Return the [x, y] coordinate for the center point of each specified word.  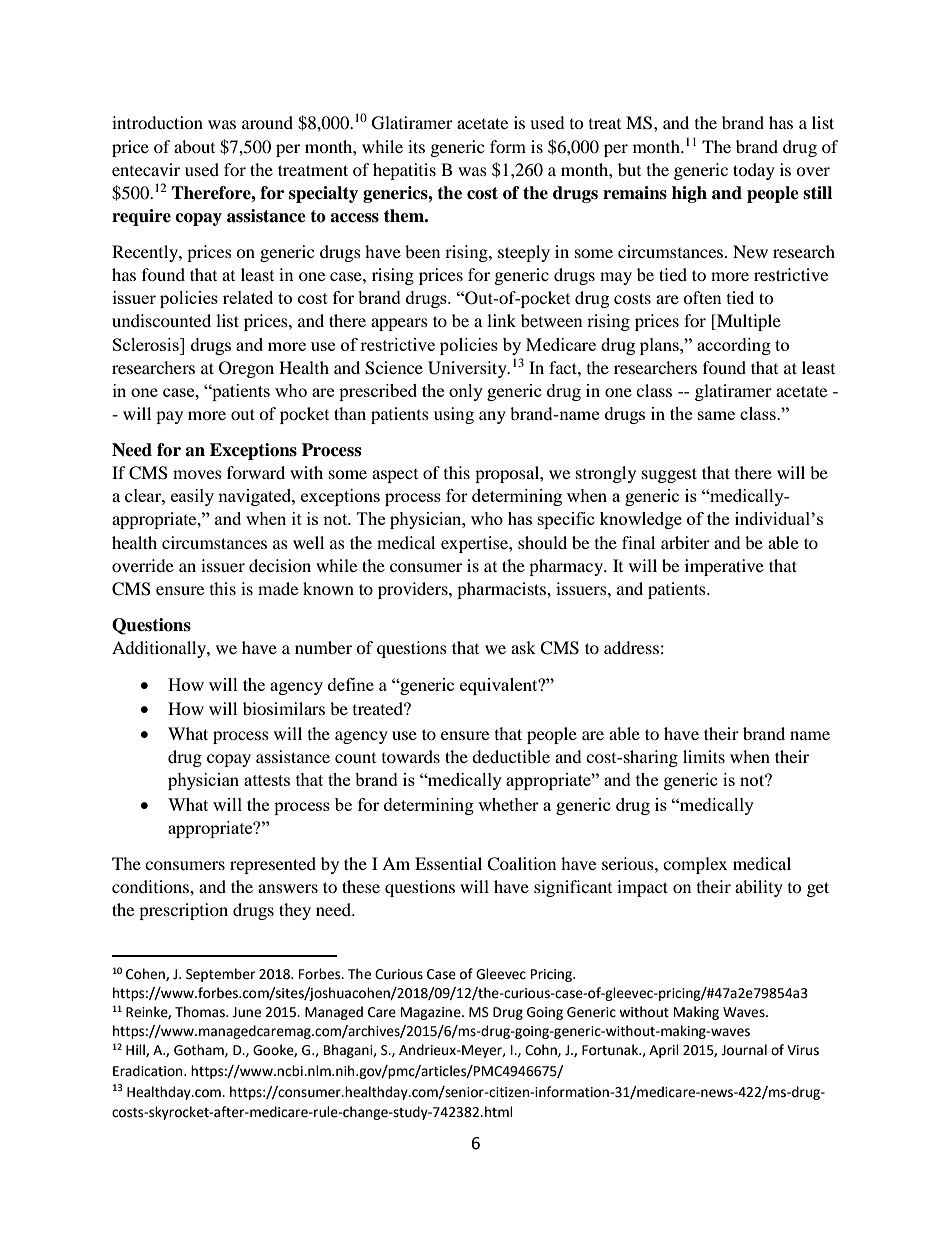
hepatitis [404, 171]
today [754, 171]
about [194, 146]
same [716, 415]
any [492, 417]
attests [267, 780]
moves [197, 474]
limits [704, 756]
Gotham [200, 1050]
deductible [511, 756]
